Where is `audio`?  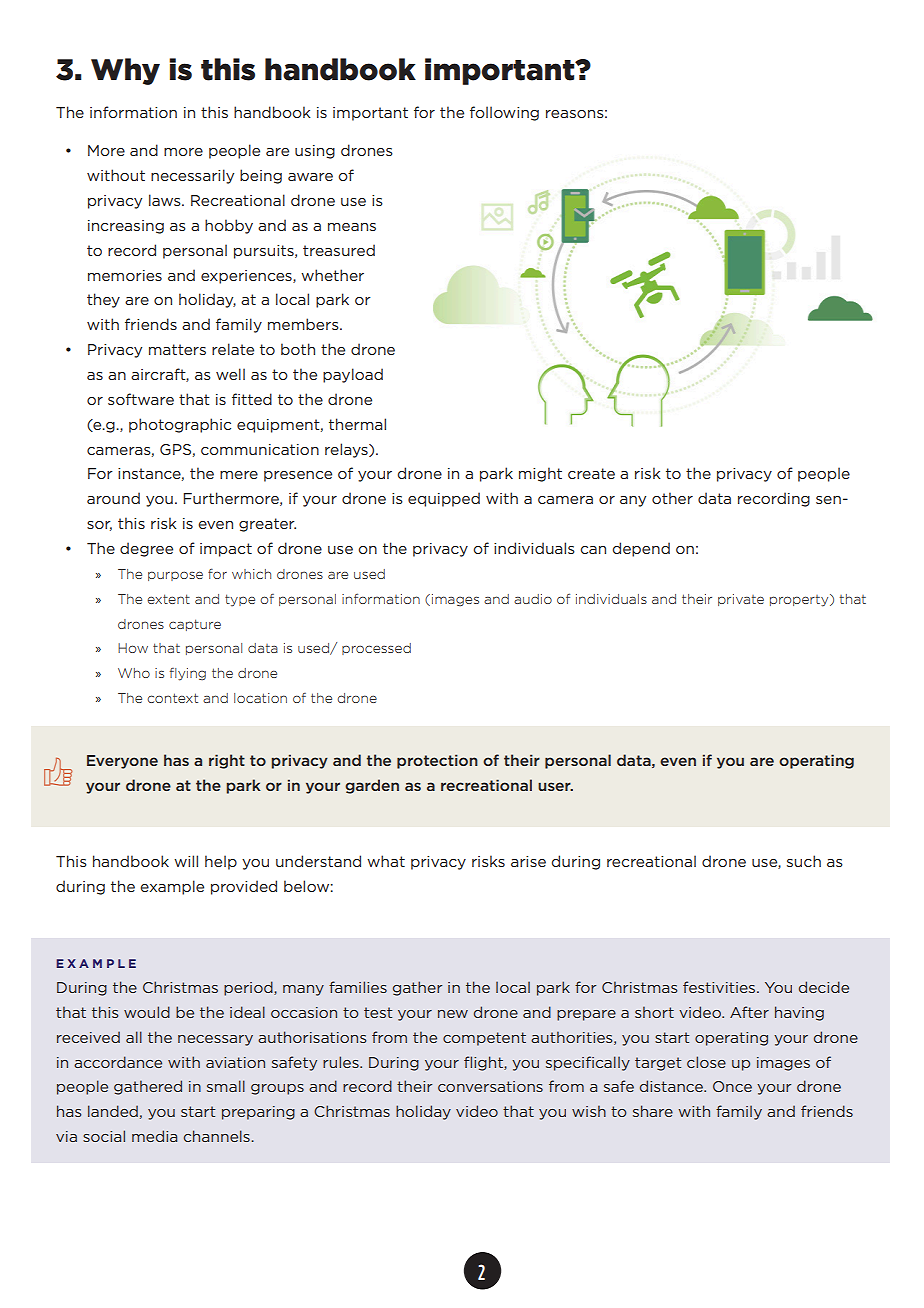
audio is located at coordinates (533, 599).
